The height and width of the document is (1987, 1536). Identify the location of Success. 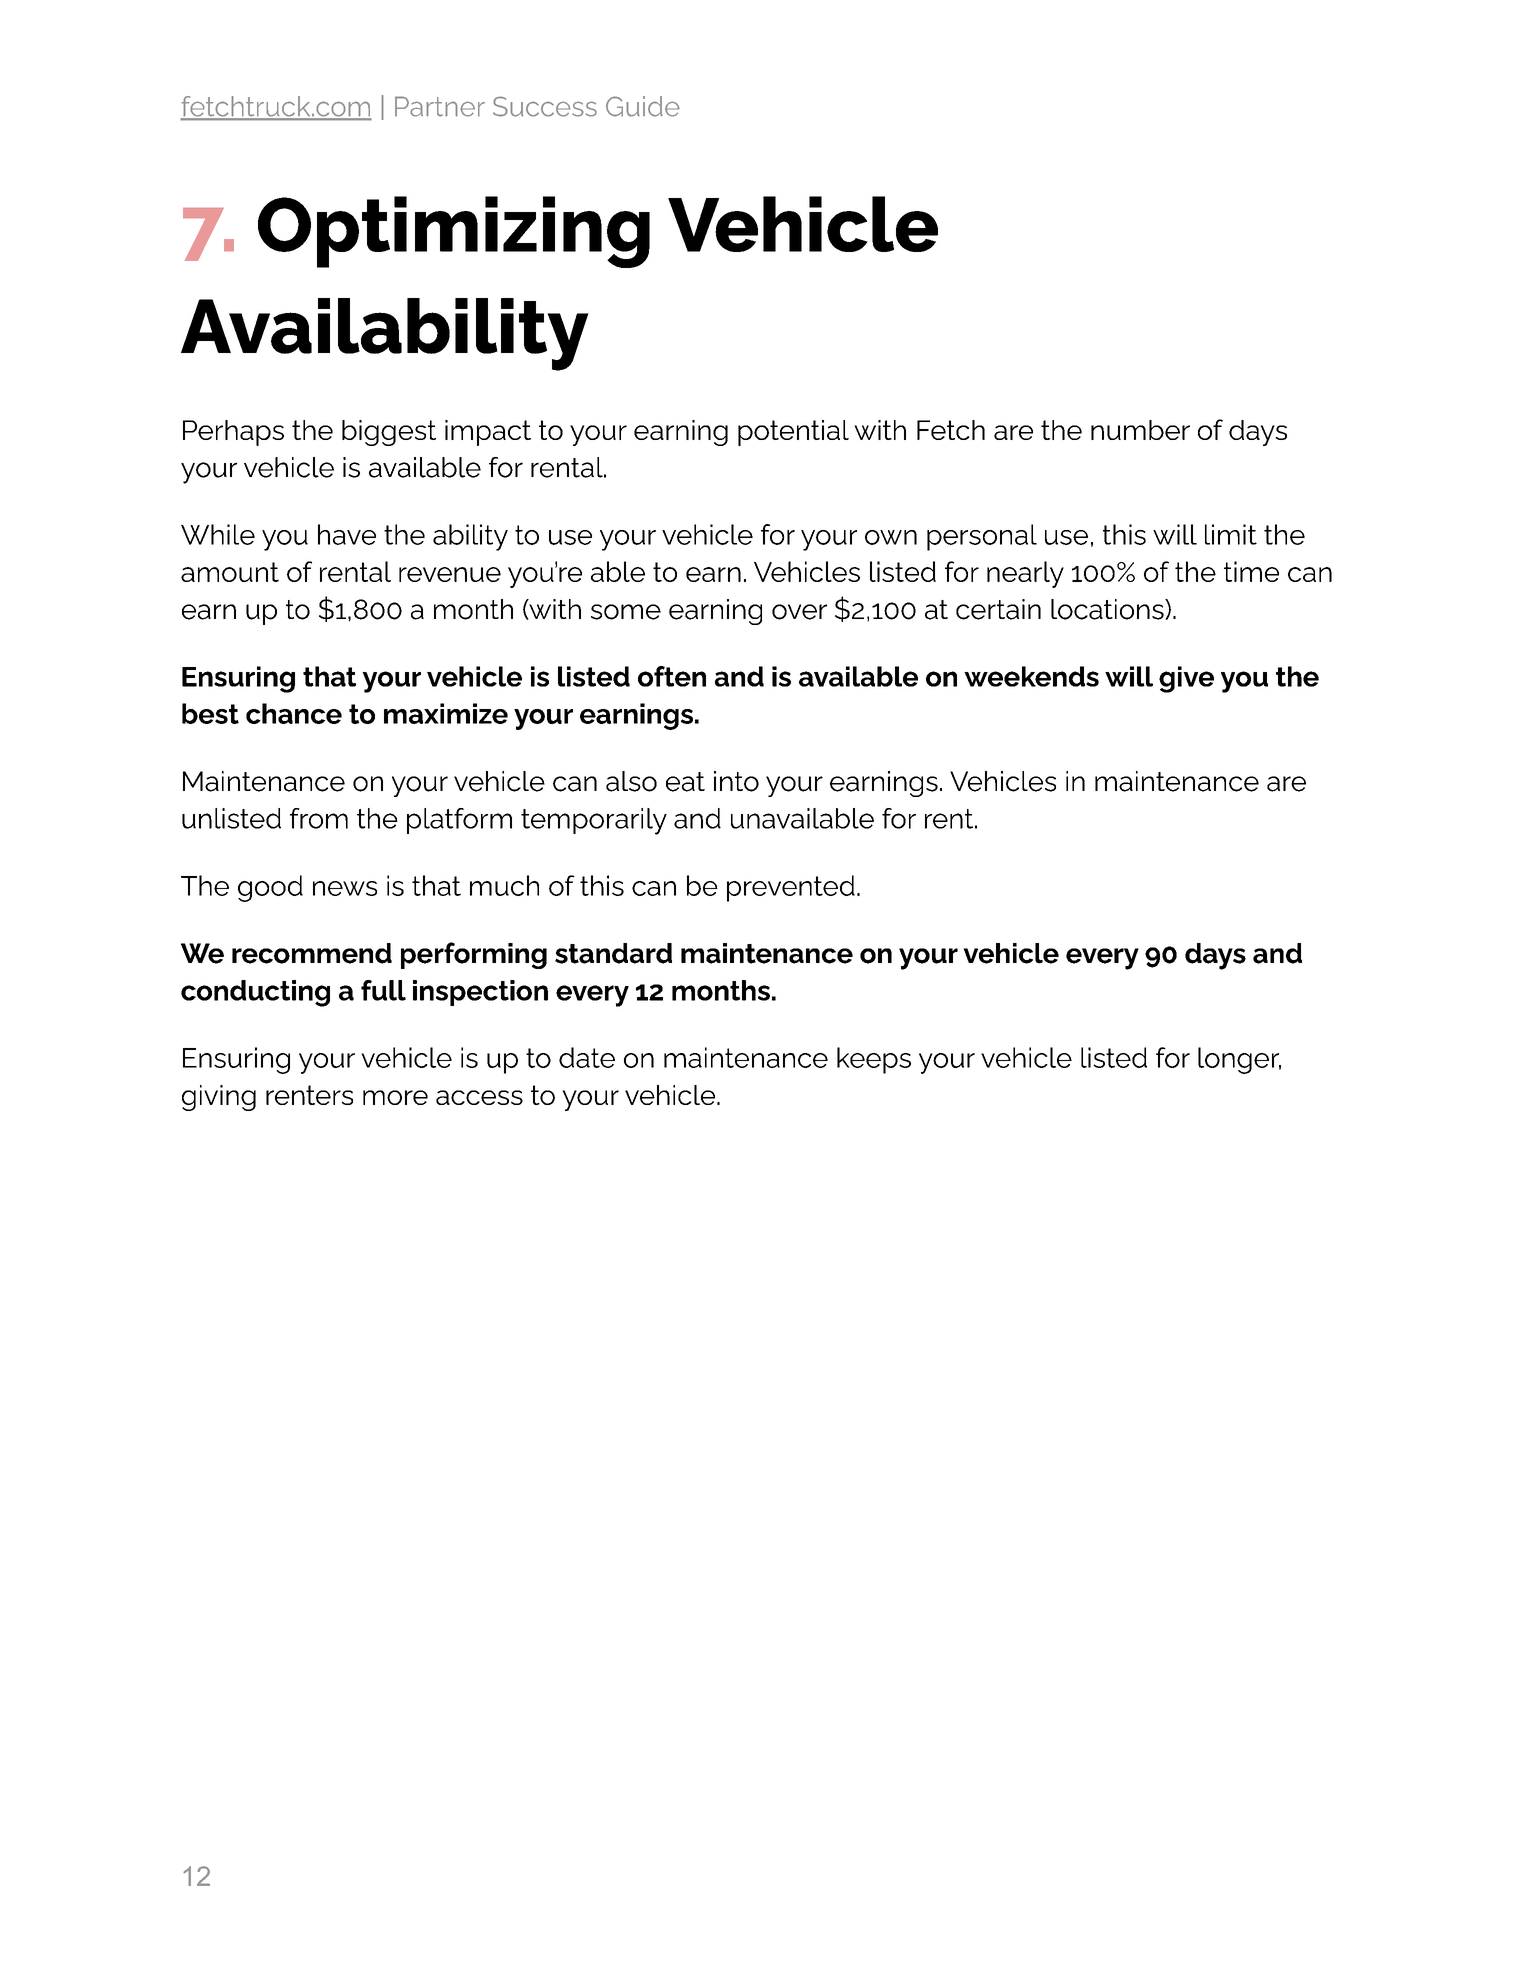
(545, 106).
